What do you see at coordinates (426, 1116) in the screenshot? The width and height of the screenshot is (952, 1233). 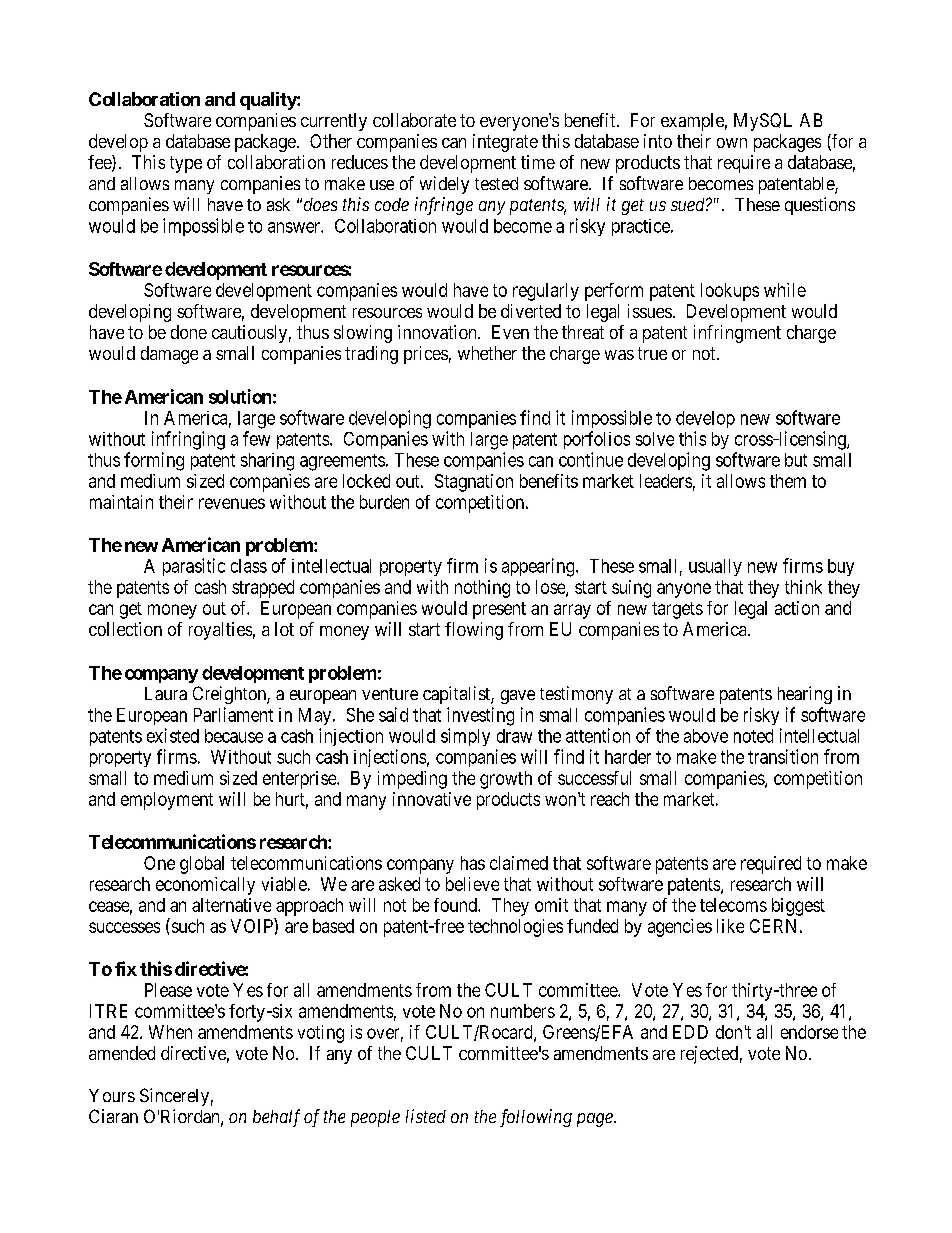 I see `listed` at bounding box center [426, 1116].
